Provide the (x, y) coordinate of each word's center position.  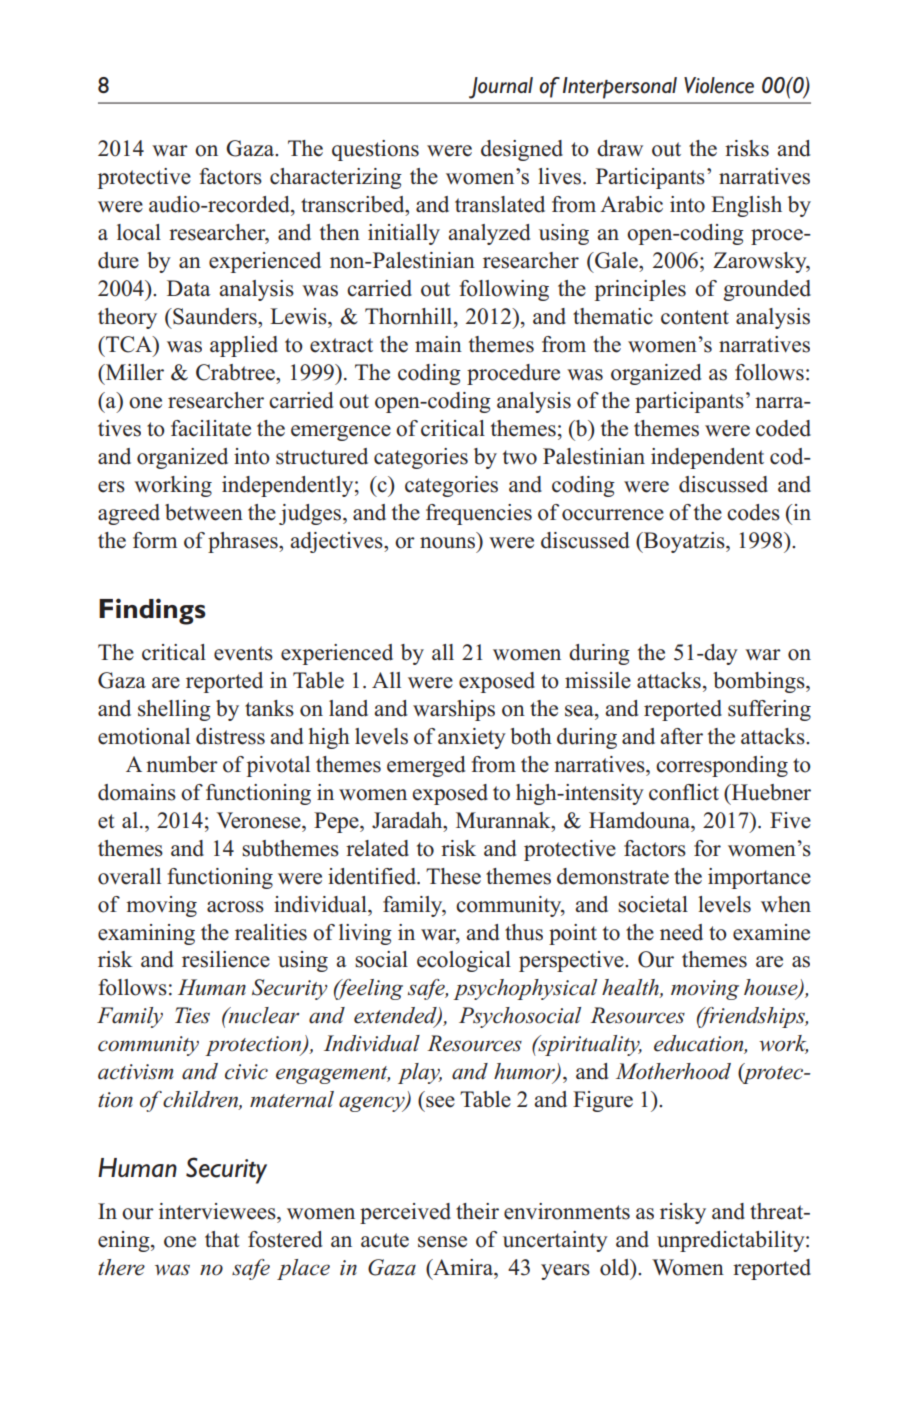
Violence (719, 85)
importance (759, 878)
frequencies (479, 514)
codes (753, 512)
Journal (501, 88)
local (139, 232)
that (222, 1239)
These (453, 876)
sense (442, 1242)
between (204, 512)
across (235, 907)
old (616, 1267)
